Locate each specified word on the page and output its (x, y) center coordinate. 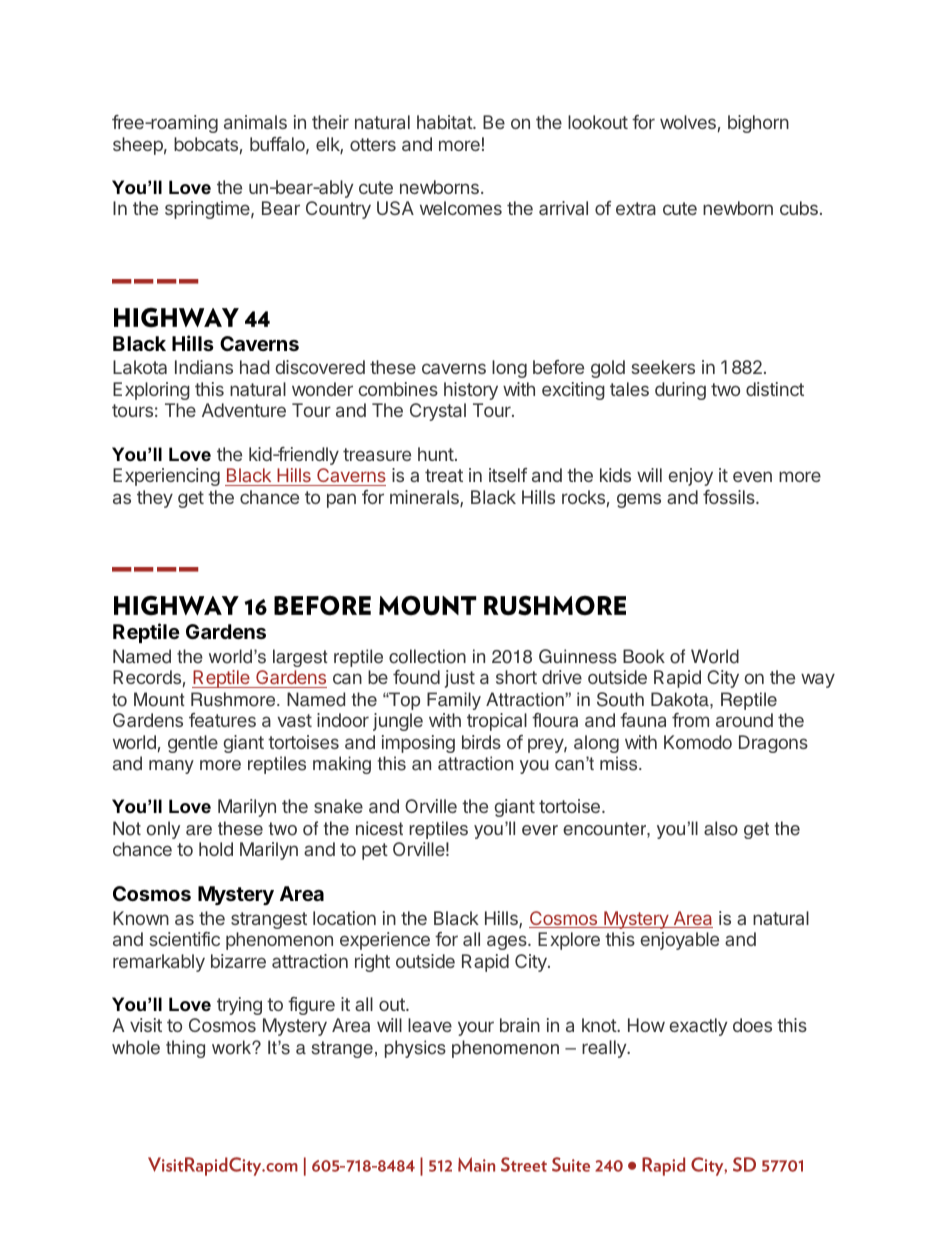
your (476, 1028)
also (721, 828)
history (471, 391)
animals (255, 122)
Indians (204, 367)
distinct (775, 389)
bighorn (758, 124)
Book (644, 656)
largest (300, 658)
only (163, 830)
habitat (445, 122)
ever (540, 830)
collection (427, 656)
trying (239, 1006)
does (752, 1025)
